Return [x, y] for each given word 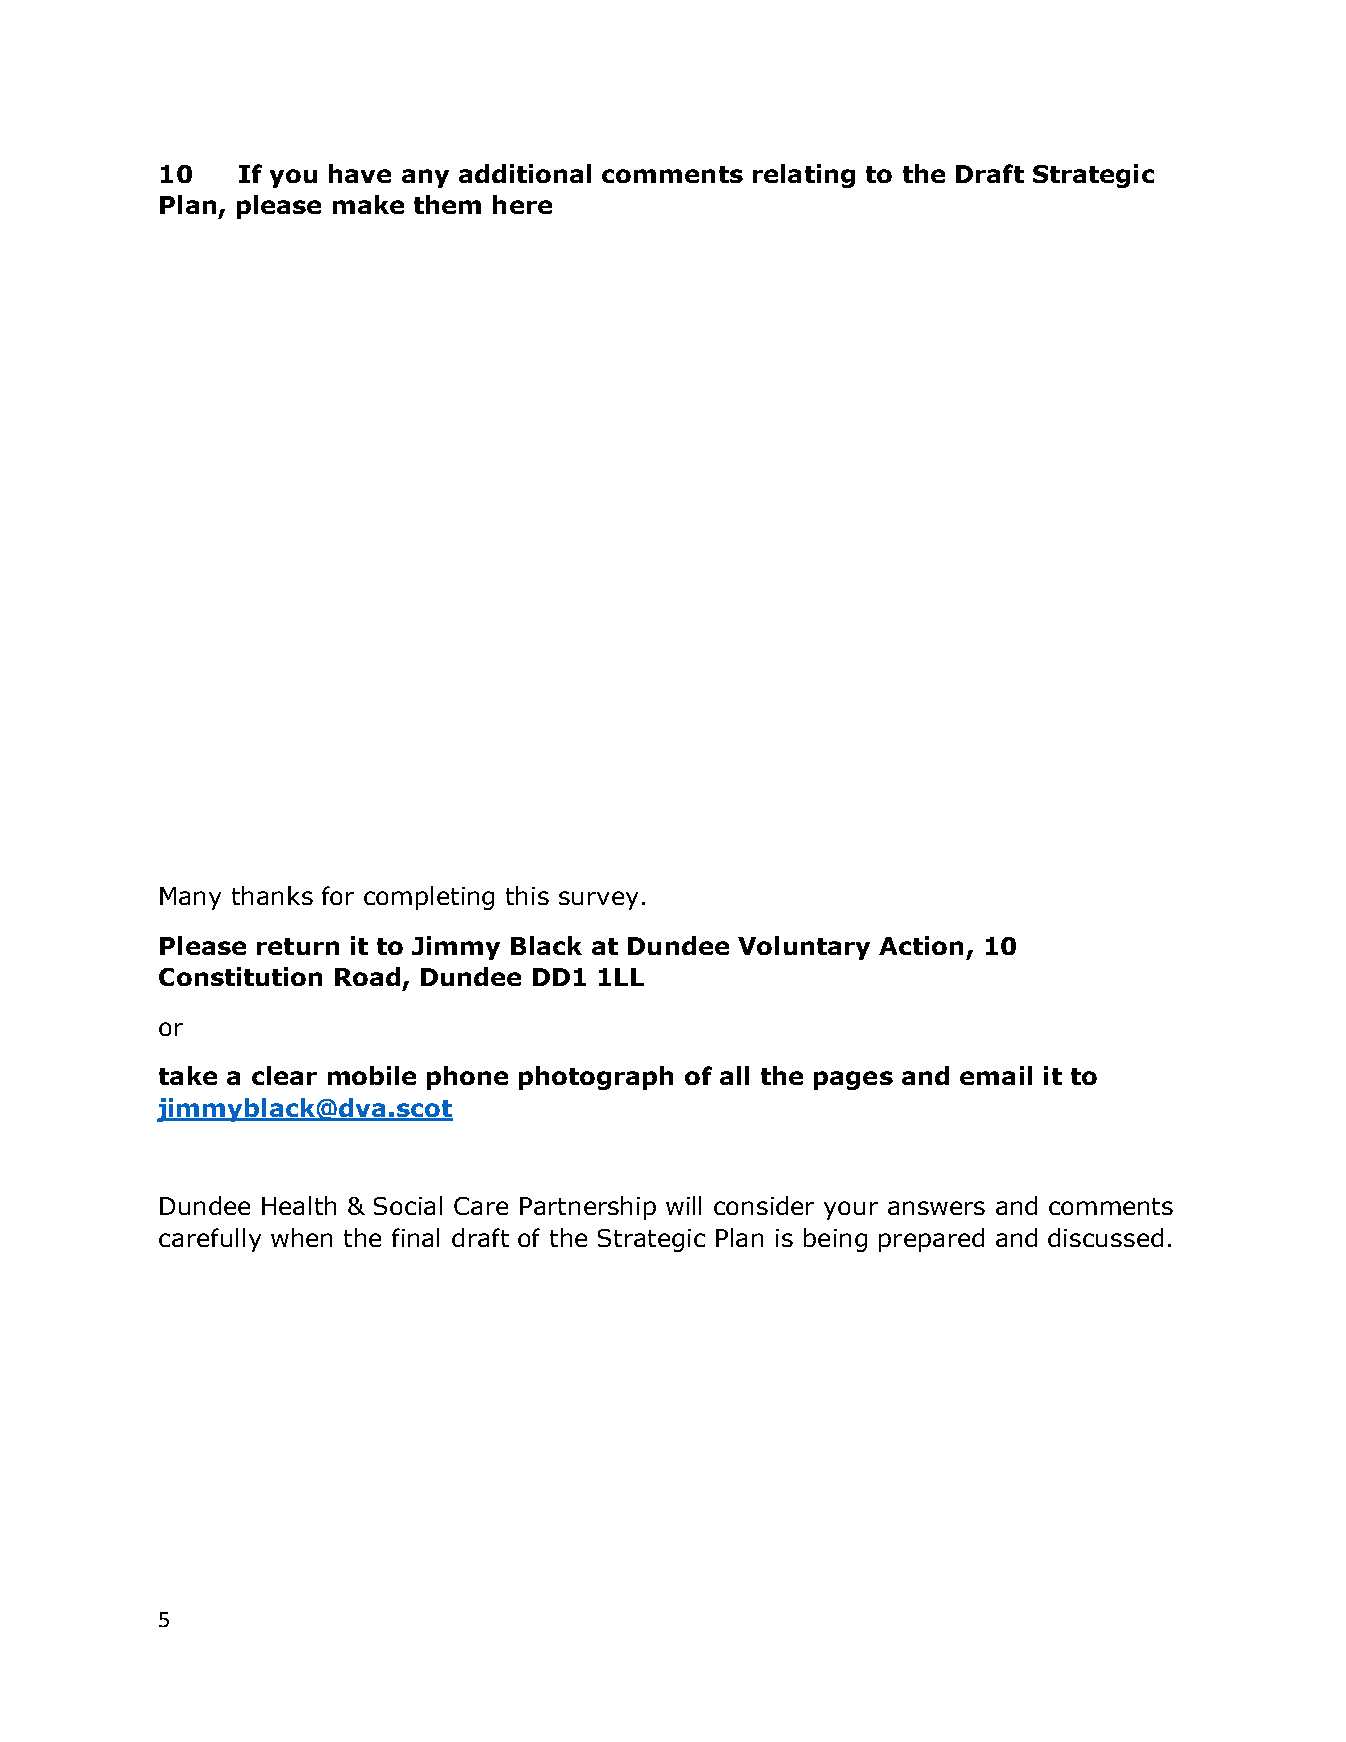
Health [299, 1205]
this [527, 895]
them [447, 204]
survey [598, 900]
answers [936, 1208]
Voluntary [804, 948]
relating [804, 176]
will [683, 1205]
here [522, 204]
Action [921, 945]
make [368, 204]
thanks [272, 895]
